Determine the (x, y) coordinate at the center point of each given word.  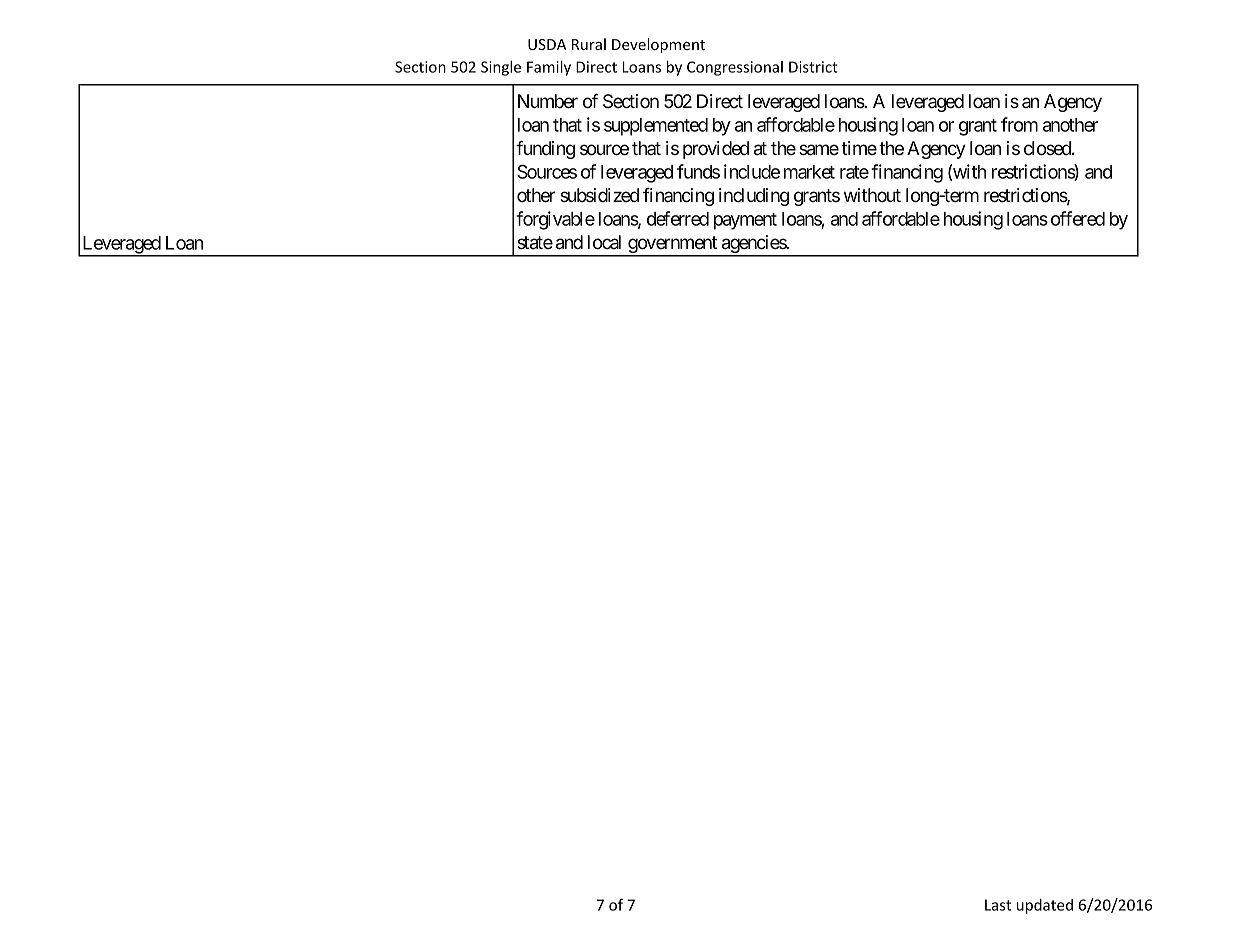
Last (998, 905)
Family (549, 68)
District (813, 67)
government (672, 246)
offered (1078, 218)
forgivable (555, 220)
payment (745, 221)
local (604, 242)
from (1019, 124)
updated (1045, 906)
